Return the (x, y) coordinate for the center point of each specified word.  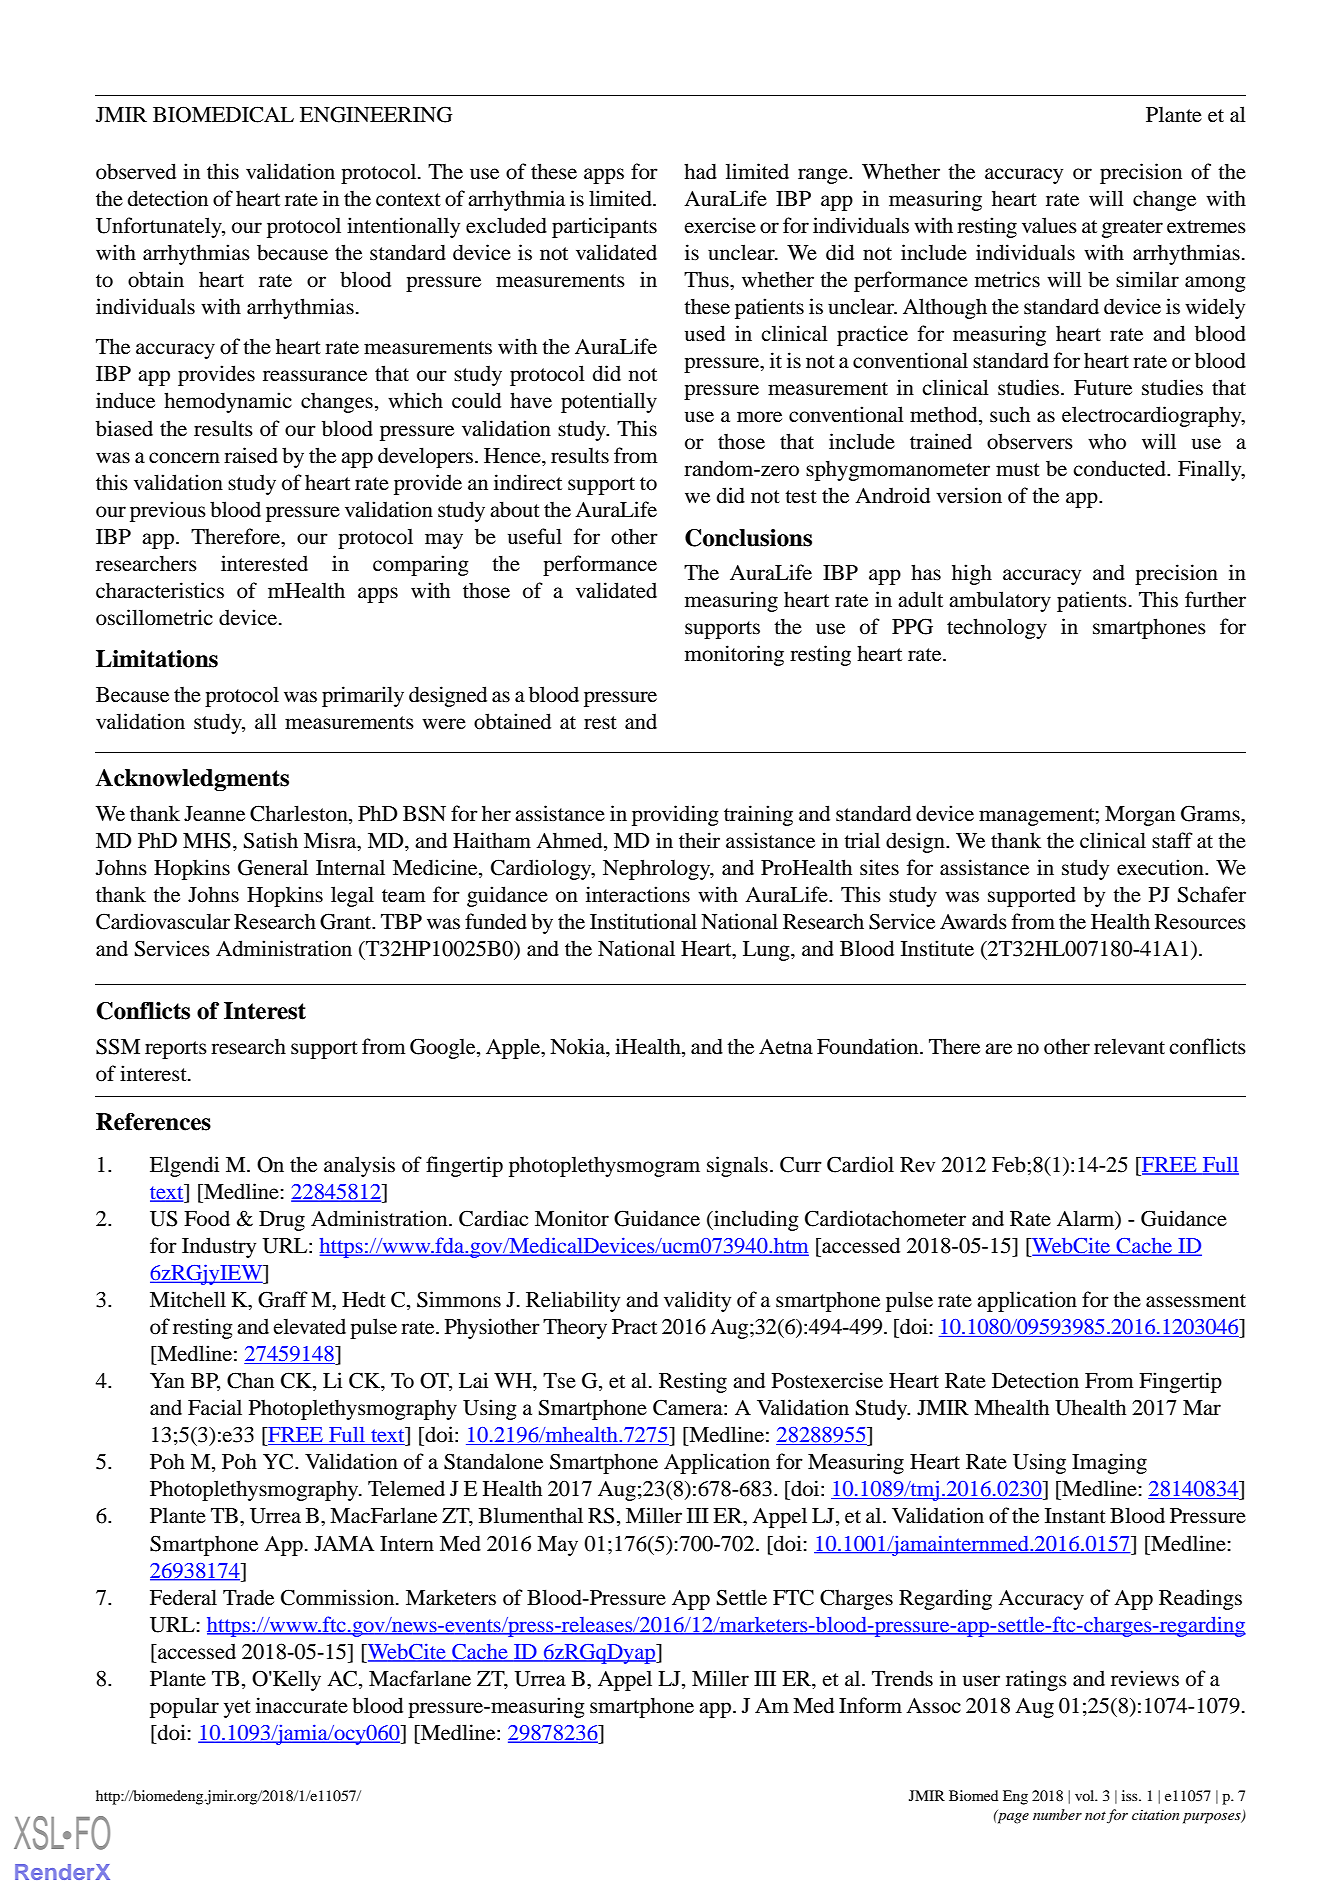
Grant (347, 921)
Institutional (643, 921)
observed (136, 171)
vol (1086, 1795)
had (700, 171)
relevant (1129, 1046)
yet (237, 1709)
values (1049, 225)
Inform (870, 1705)
